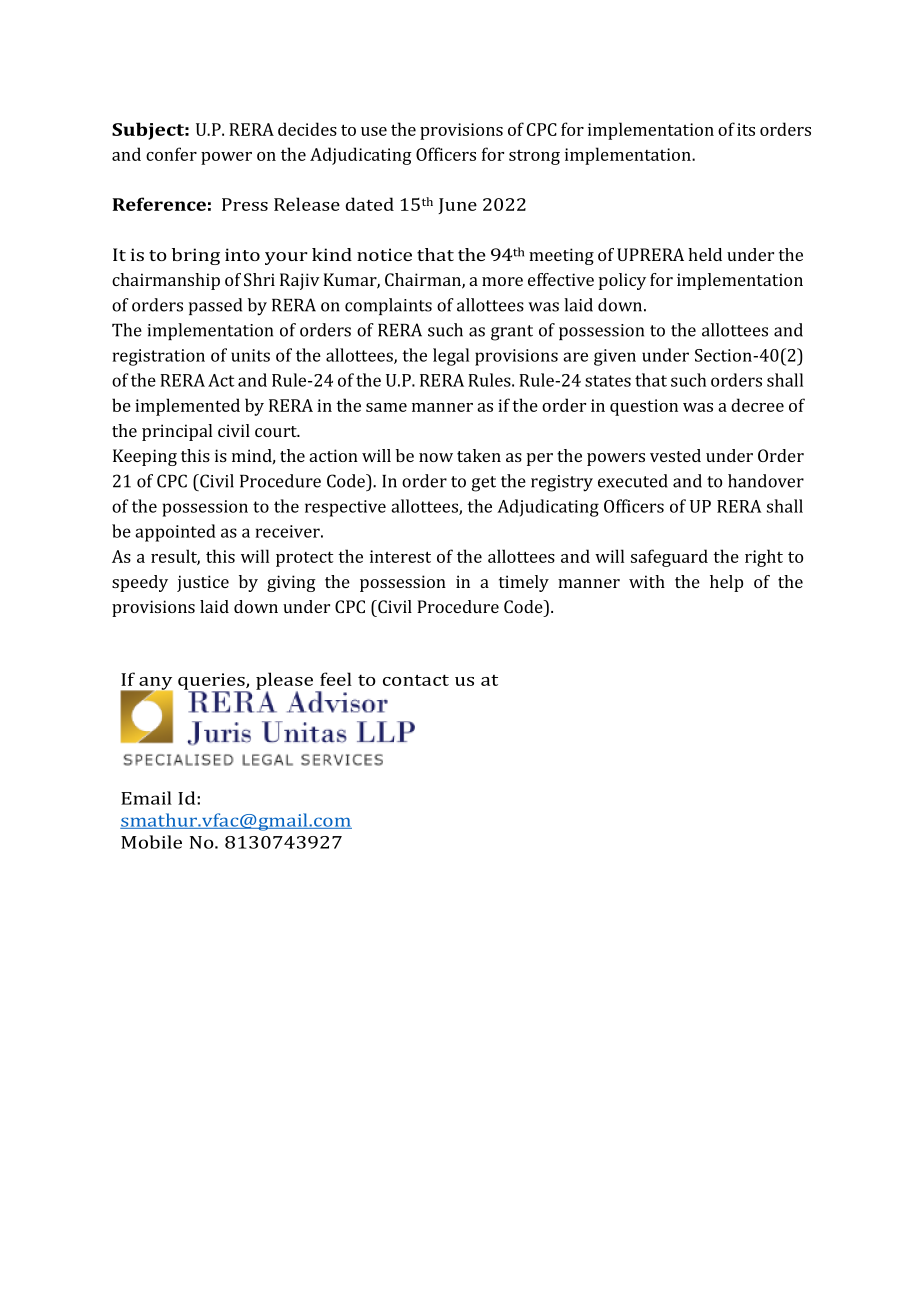 This image has height=1308, width=924. I want to click on contact, so click(416, 680).
